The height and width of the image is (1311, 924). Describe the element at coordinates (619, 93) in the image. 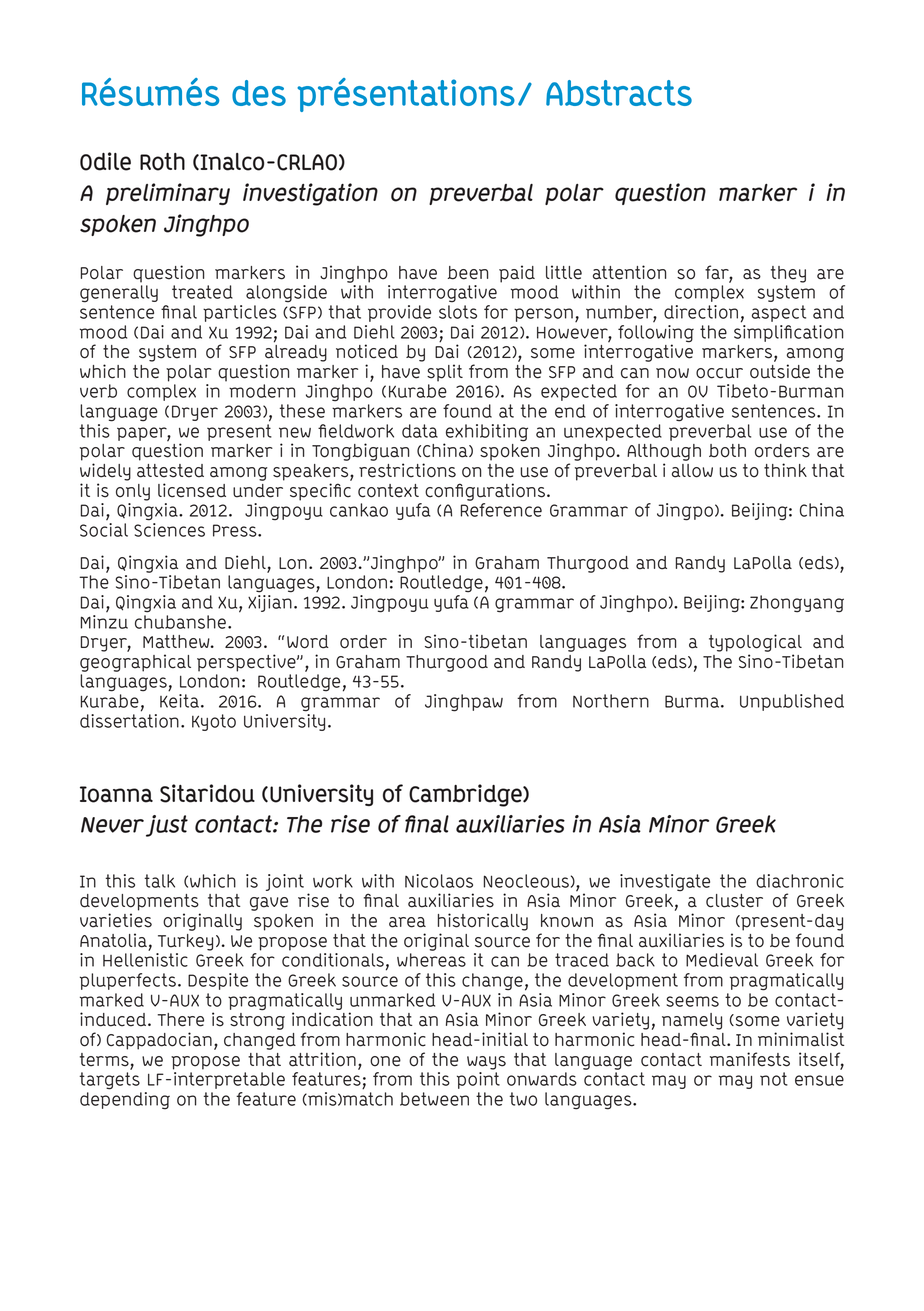

I see `Abstracts` at that location.
